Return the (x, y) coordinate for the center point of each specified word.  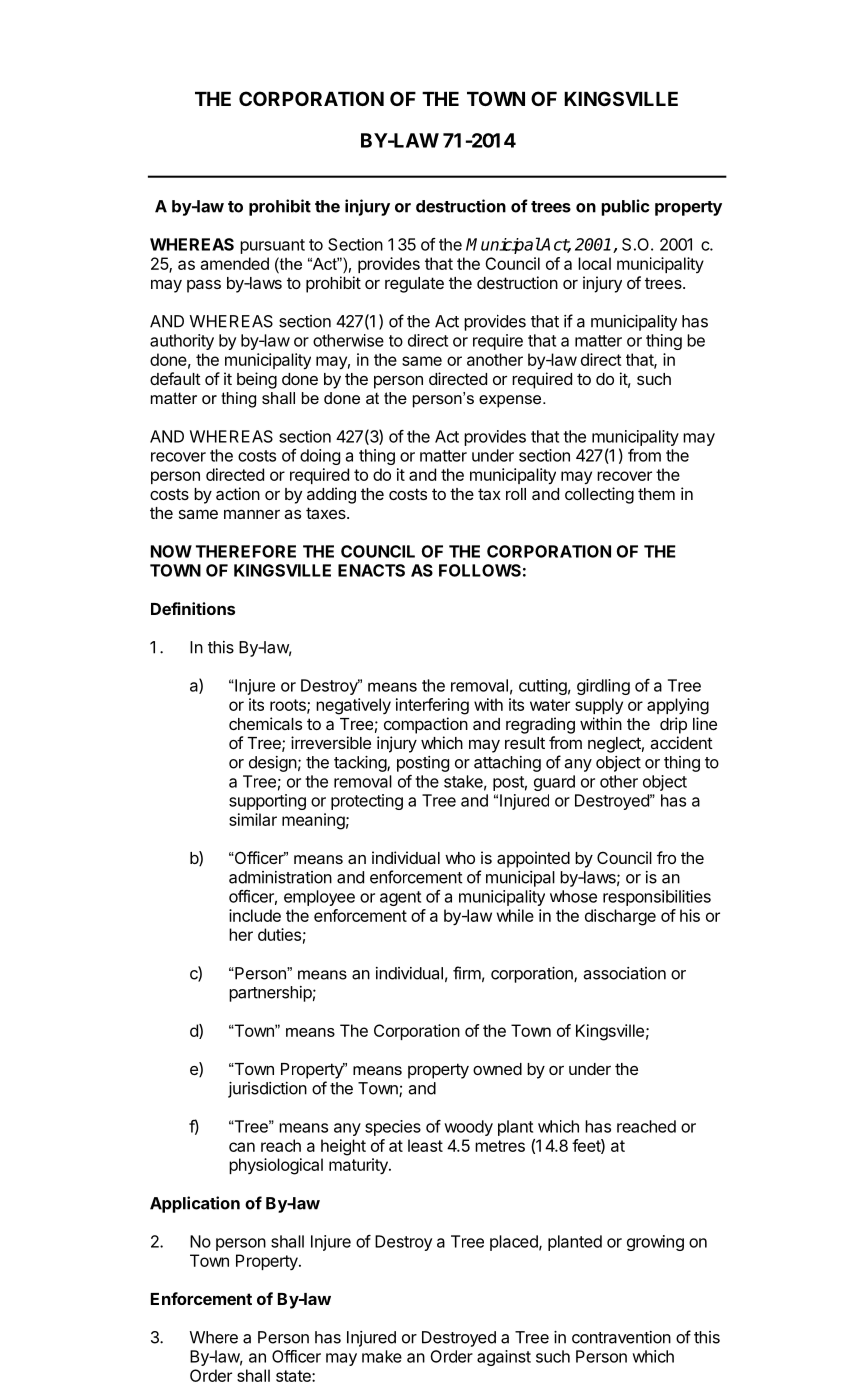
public (625, 207)
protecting (367, 802)
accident (681, 742)
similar (253, 819)
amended (234, 263)
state (294, 1376)
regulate (414, 285)
